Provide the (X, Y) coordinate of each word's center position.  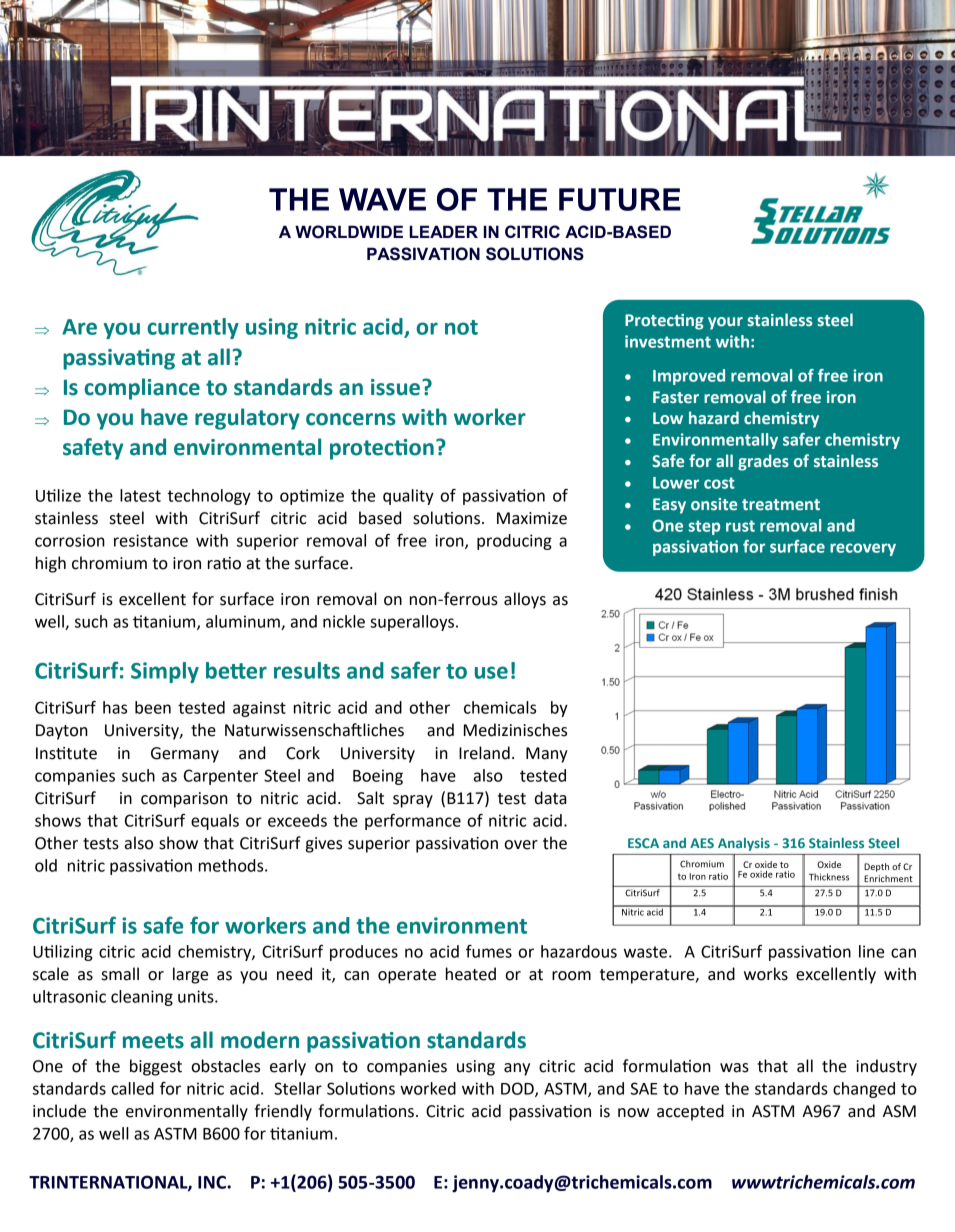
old (46, 865)
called (132, 1088)
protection (382, 449)
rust (740, 526)
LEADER (443, 231)
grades (763, 462)
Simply (165, 672)
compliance (142, 389)
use (491, 672)
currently (193, 328)
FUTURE (620, 199)
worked (428, 1088)
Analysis (744, 844)
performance (413, 822)
